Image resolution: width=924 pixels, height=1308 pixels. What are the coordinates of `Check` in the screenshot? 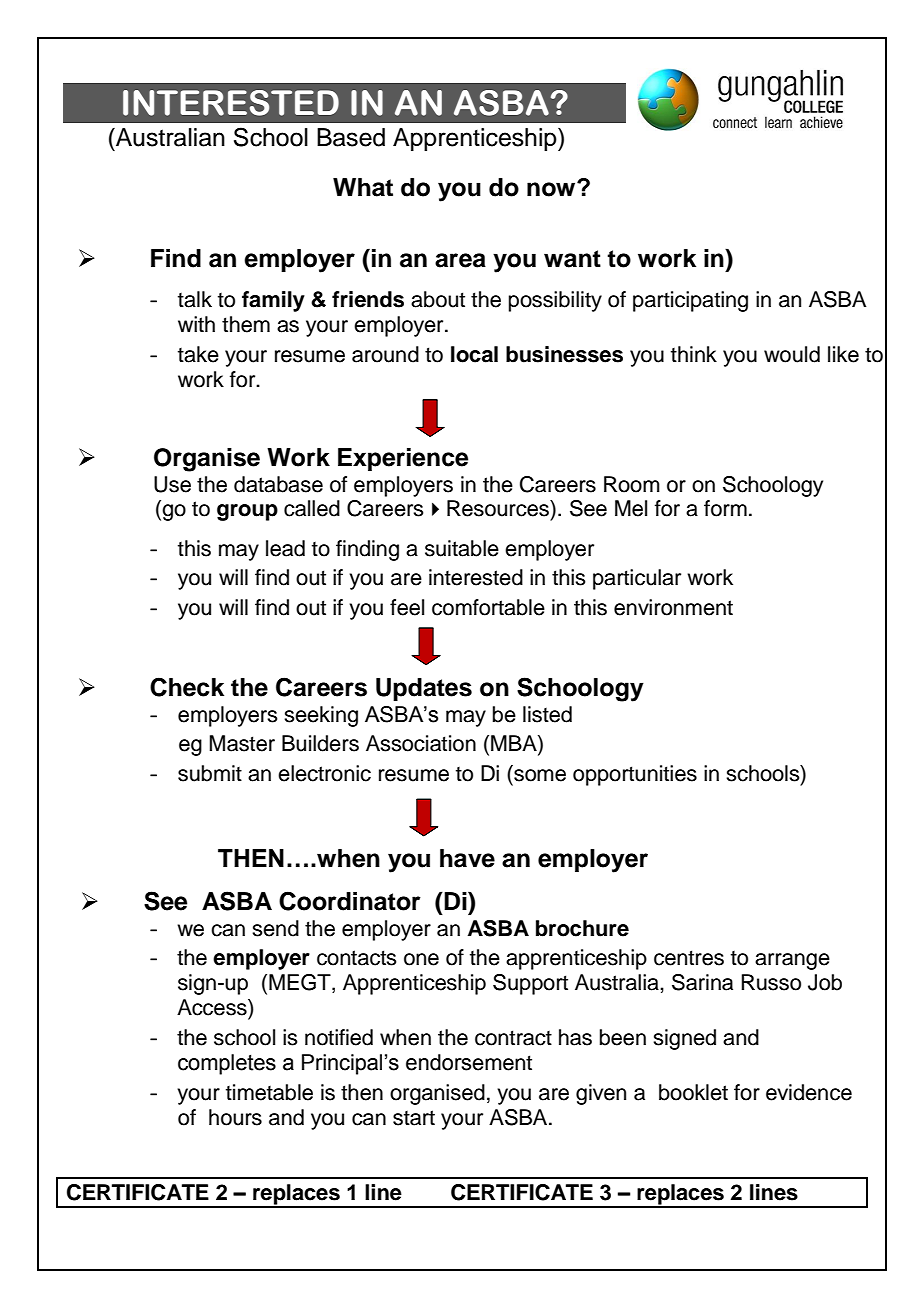 It's located at (187, 687).
